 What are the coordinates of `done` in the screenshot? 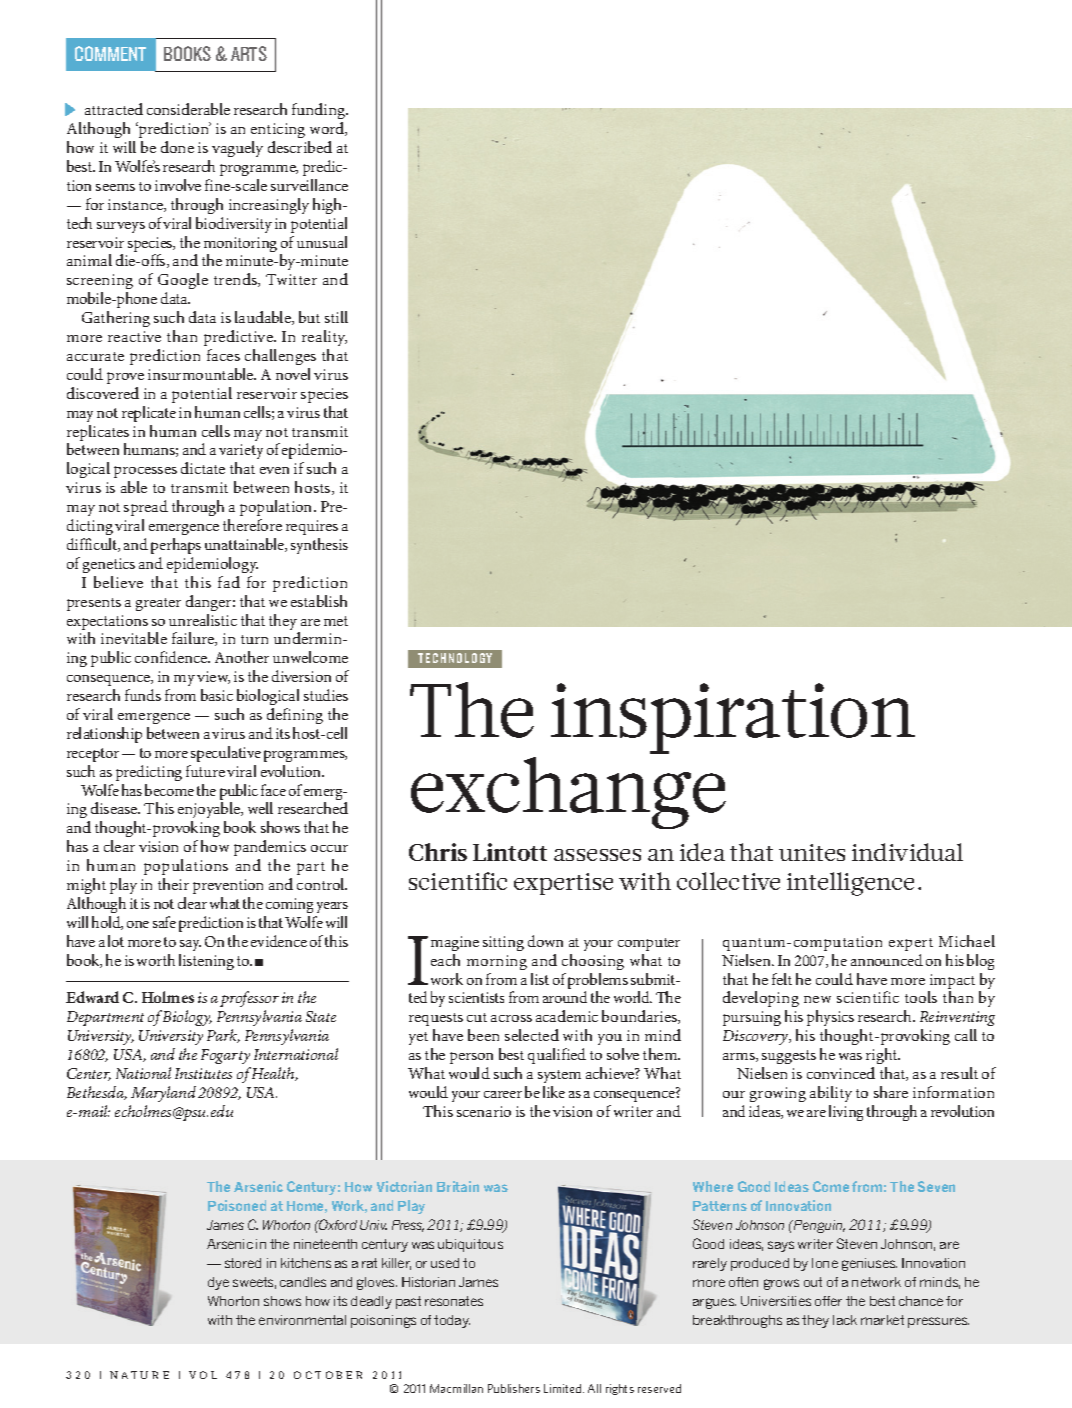 It's located at (177, 147).
